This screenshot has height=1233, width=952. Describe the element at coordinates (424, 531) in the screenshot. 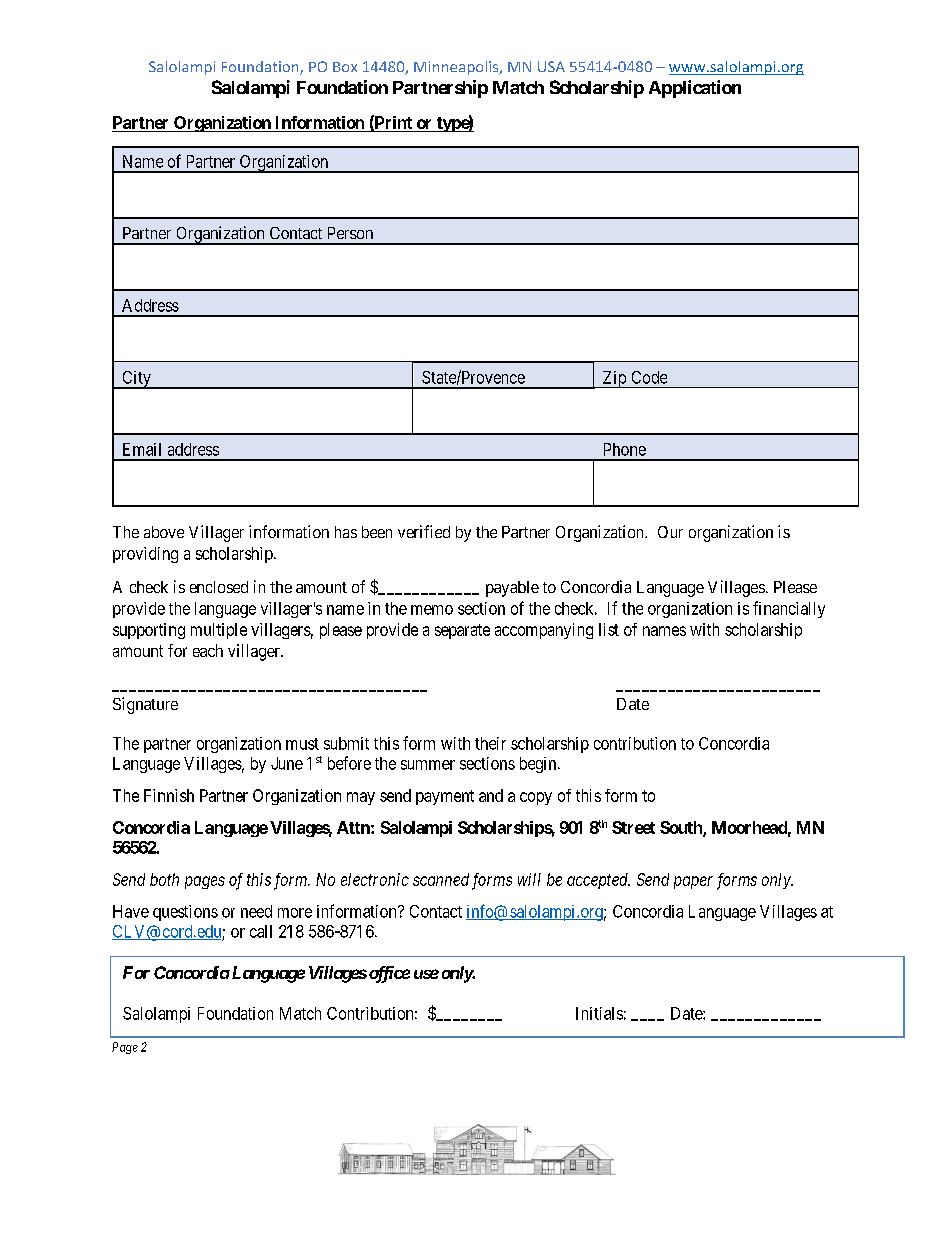

I see `verified` at that location.
